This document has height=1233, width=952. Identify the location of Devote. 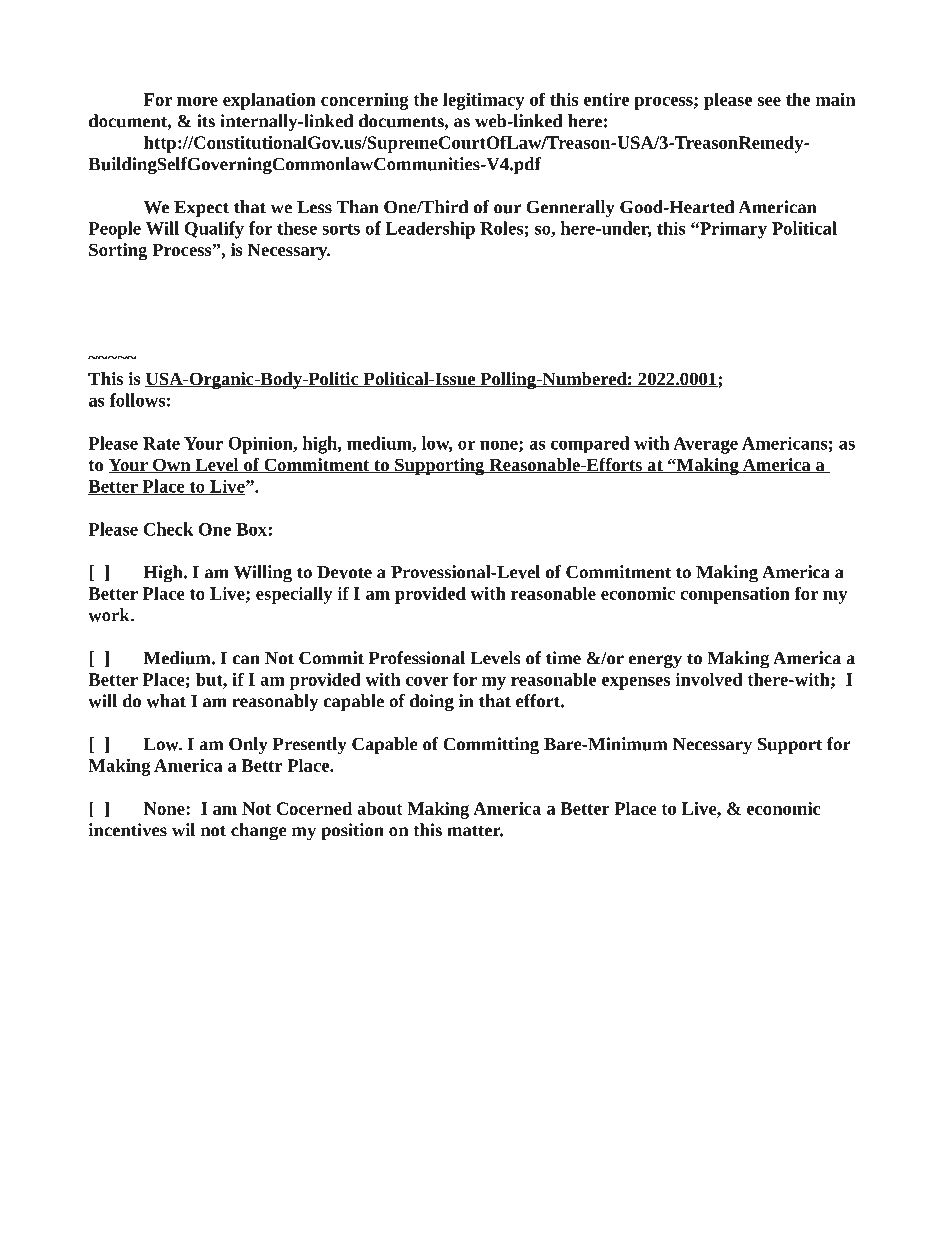
(344, 572).
